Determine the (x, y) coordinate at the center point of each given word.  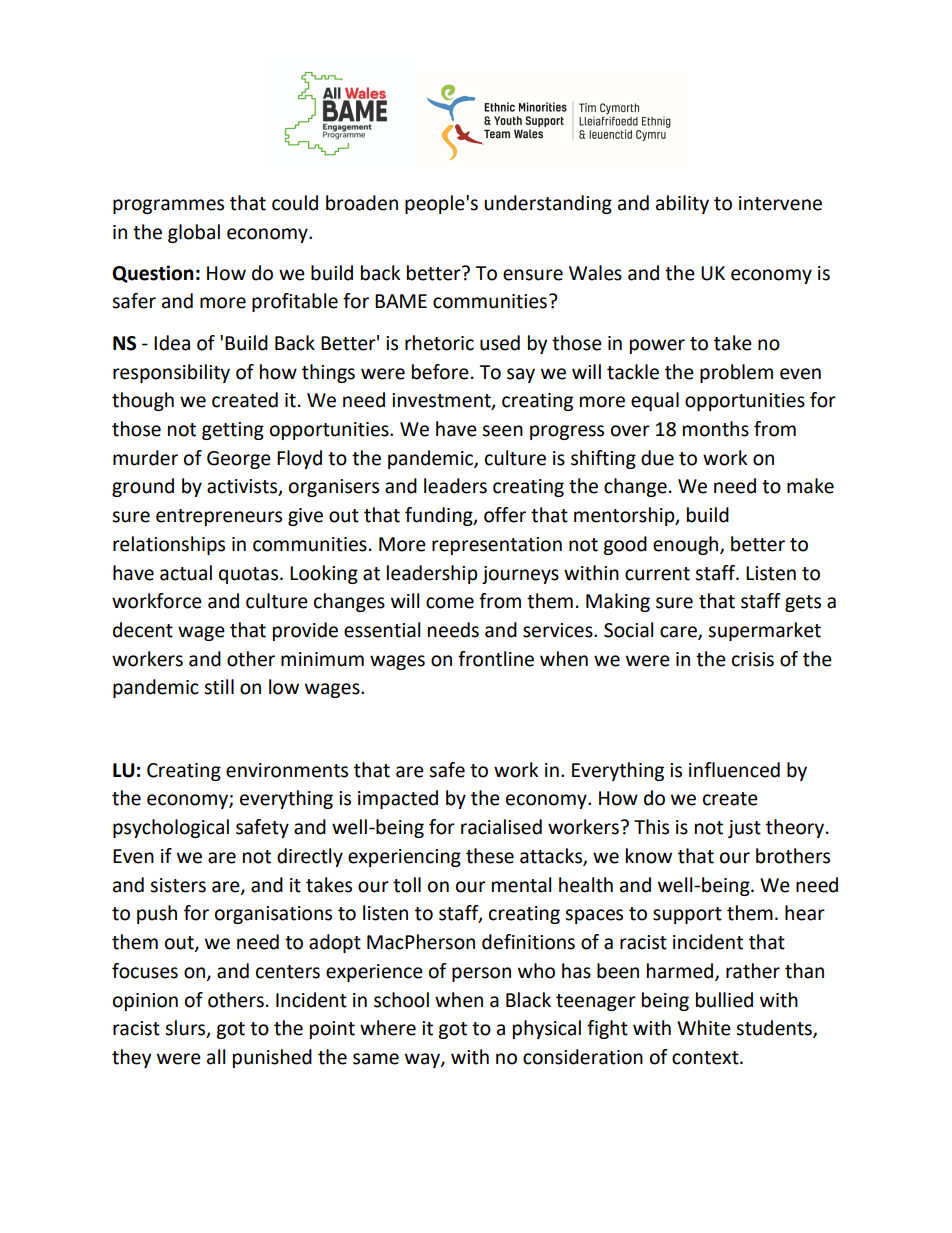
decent (143, 630)
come (450, 603)
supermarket (764, 631)
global (194, 233)
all (216, 1057)
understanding (548, 204)
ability (682, 204)
